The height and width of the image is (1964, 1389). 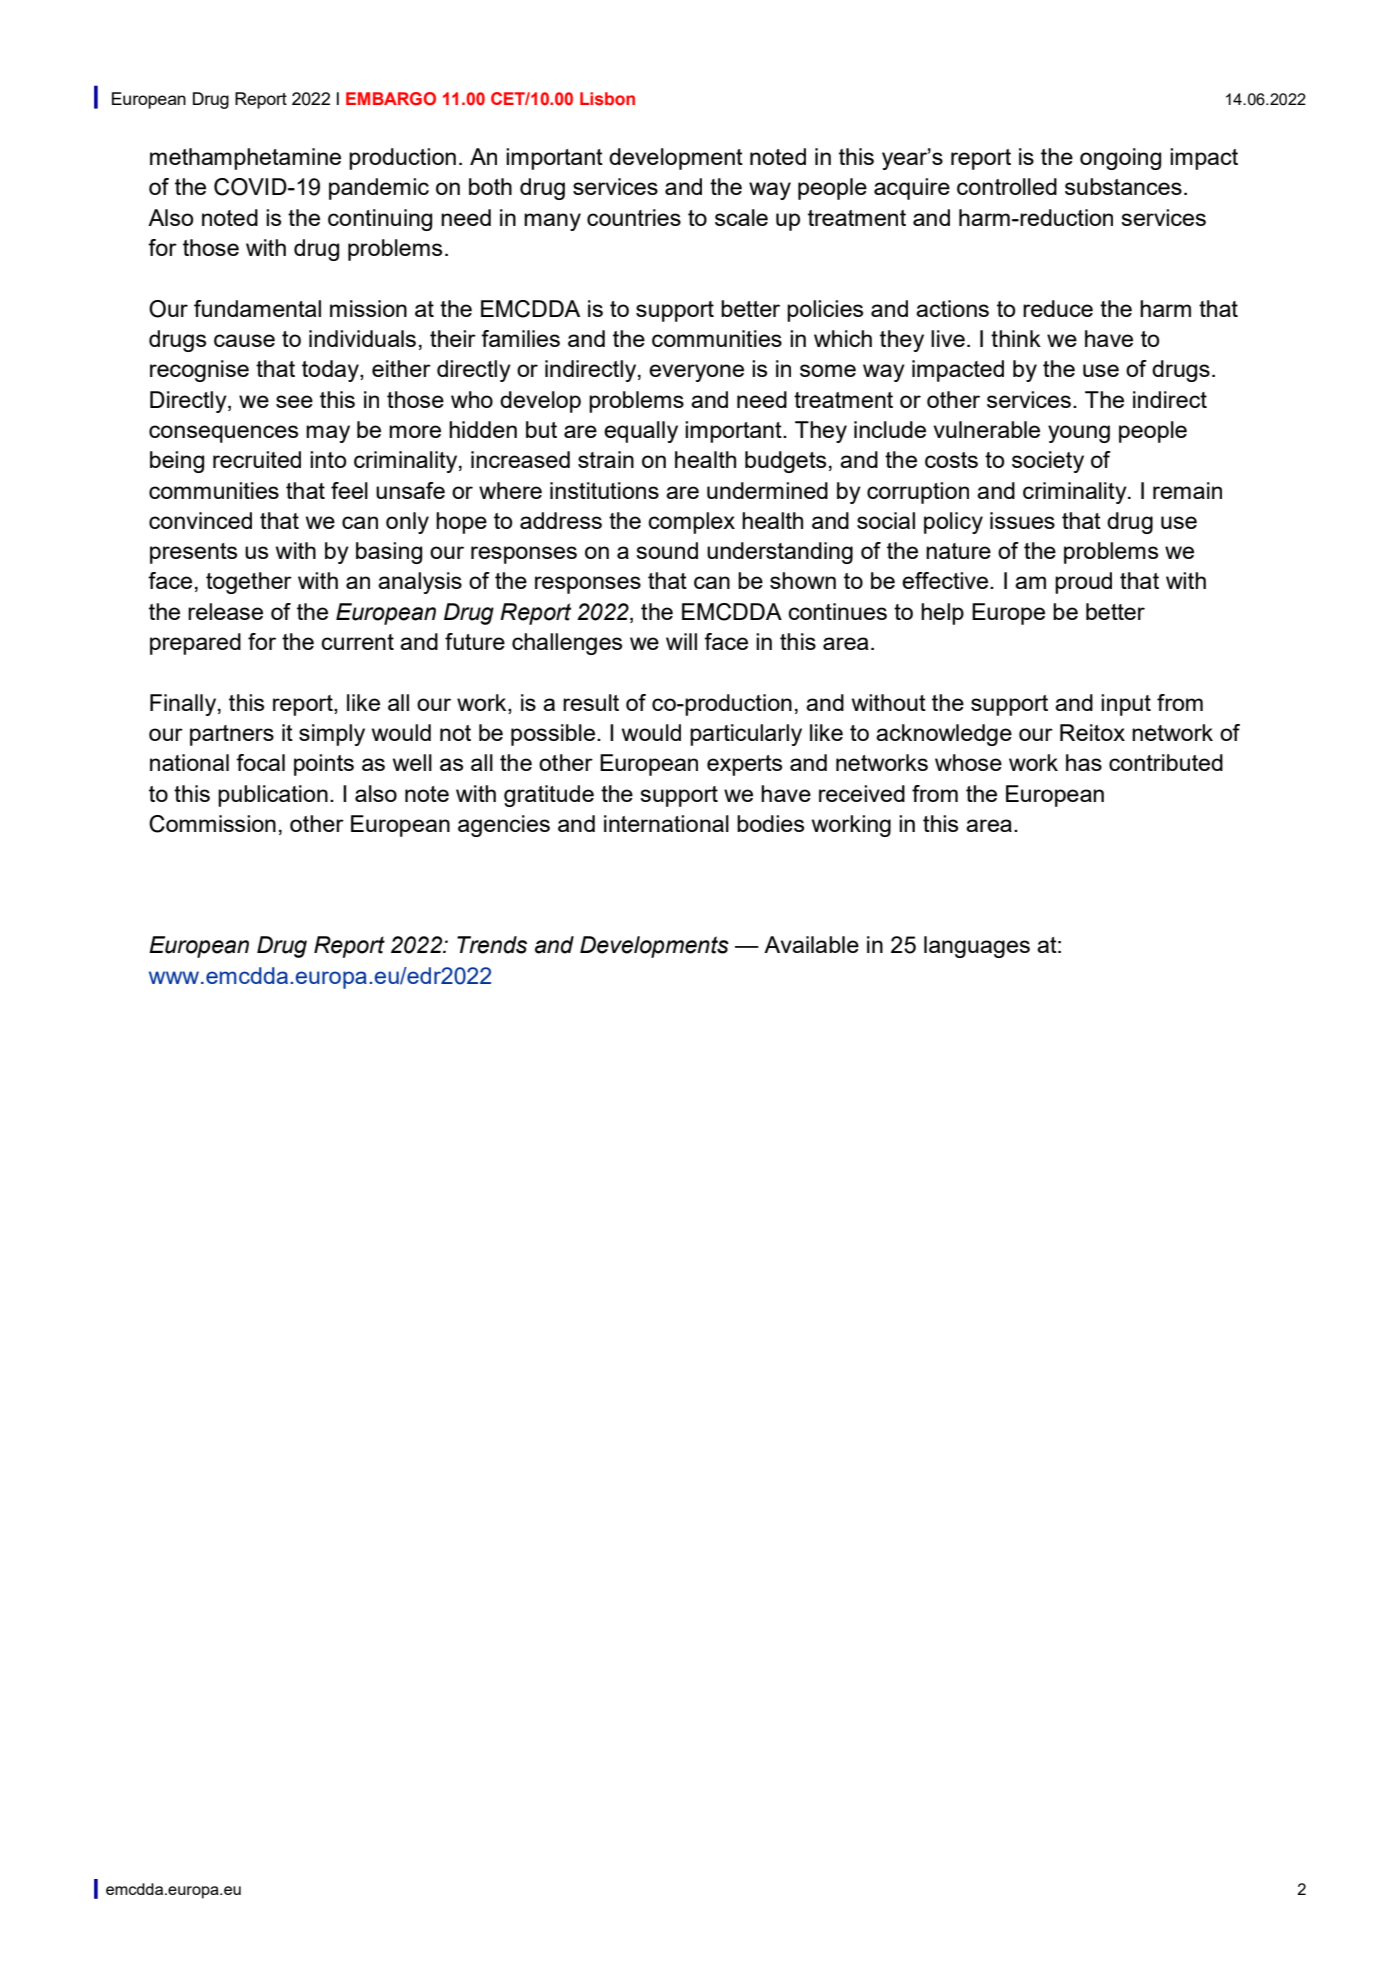 What do you see at coordinates (746, 735) in the image?
I see `particularly` at bounding box center [746, 735].
